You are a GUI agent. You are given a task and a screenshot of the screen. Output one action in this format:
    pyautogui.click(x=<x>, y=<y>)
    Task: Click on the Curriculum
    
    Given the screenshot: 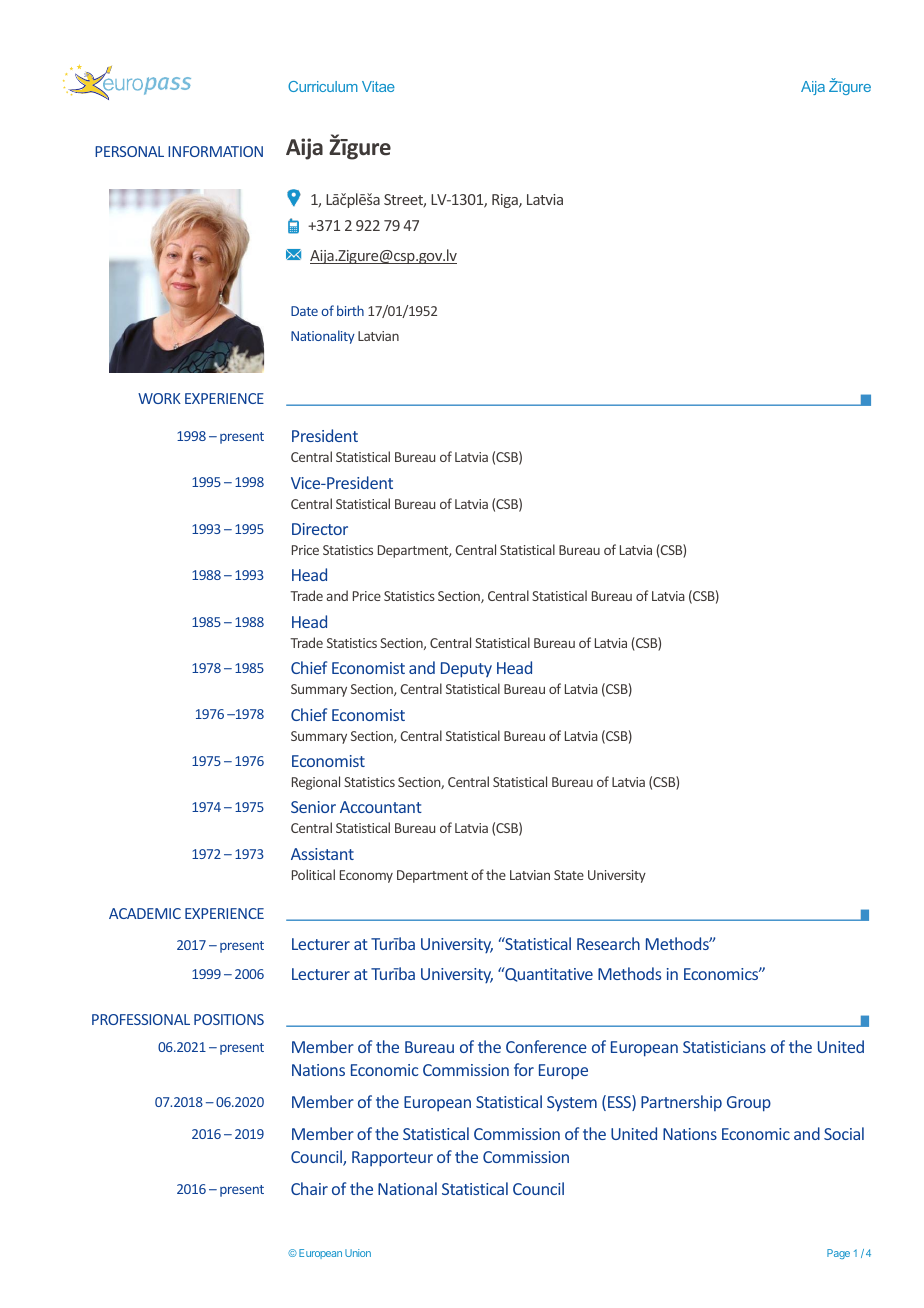 What is the action you would take?
    pyautogui.click(x=323, y=86)
